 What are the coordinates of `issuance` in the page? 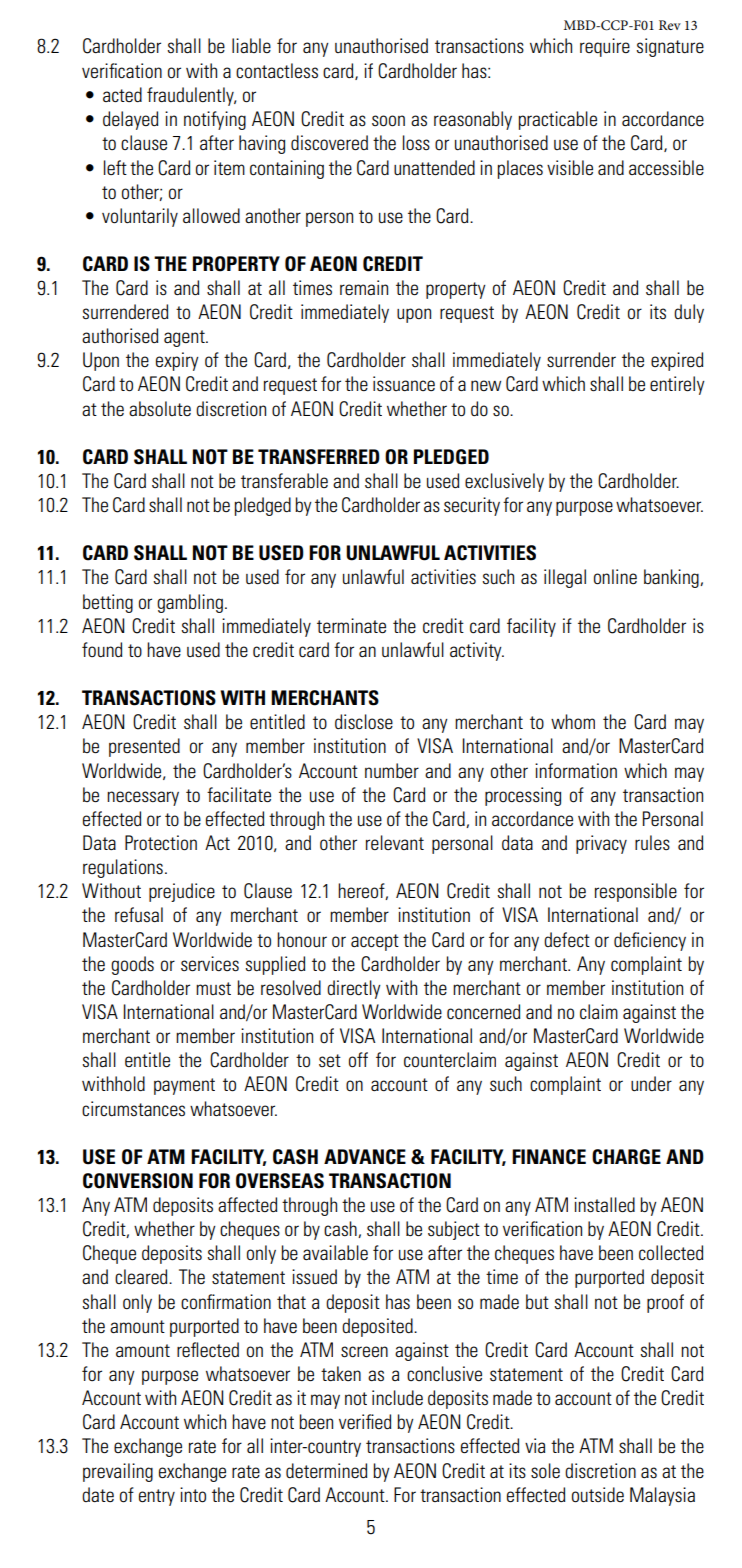 It's located at (404, 383).
